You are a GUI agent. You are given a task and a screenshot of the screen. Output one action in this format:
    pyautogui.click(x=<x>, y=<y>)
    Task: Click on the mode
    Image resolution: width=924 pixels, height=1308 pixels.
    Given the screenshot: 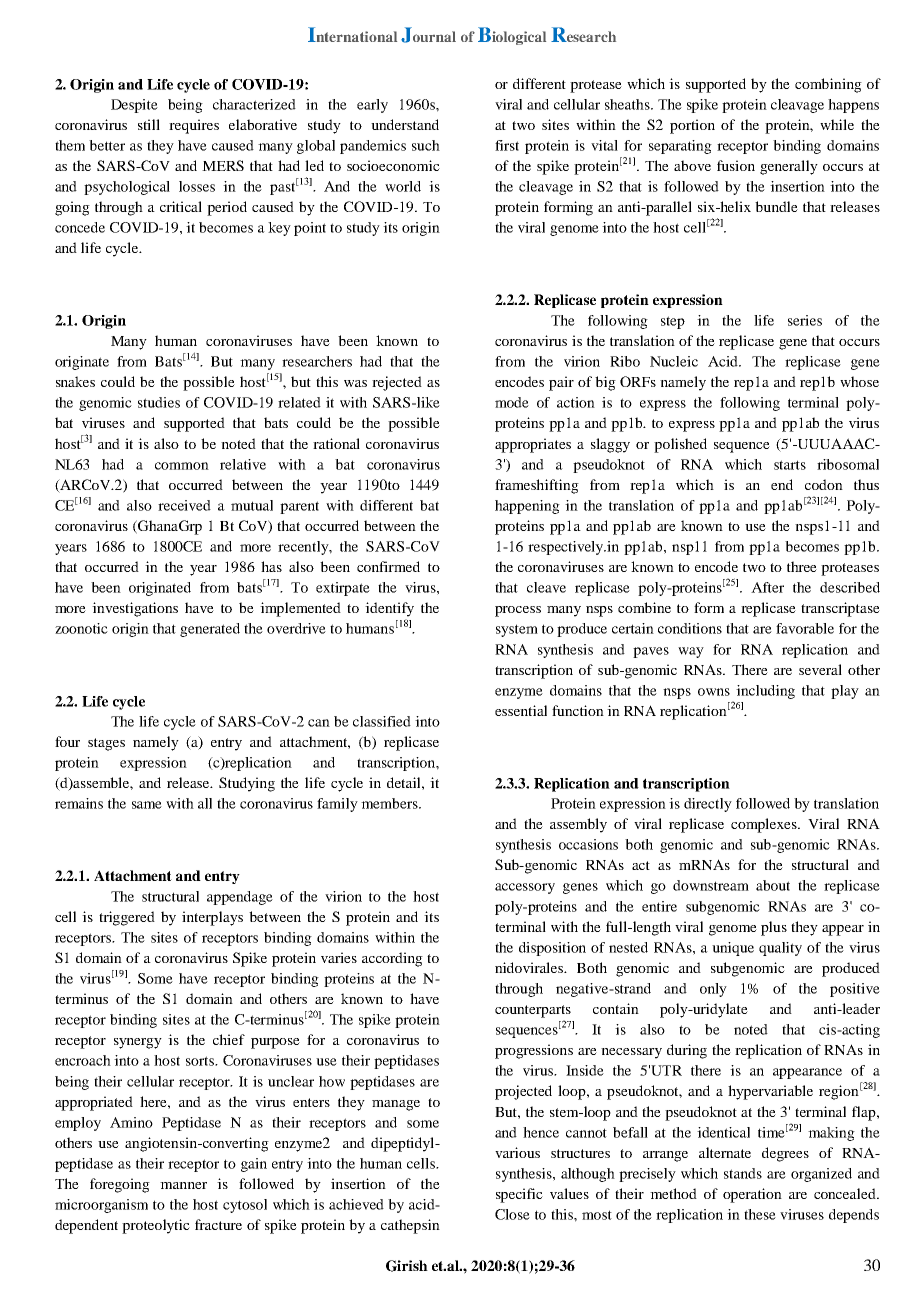 What is the action you would take?
    pyautogui.click(x=512, y=402)
